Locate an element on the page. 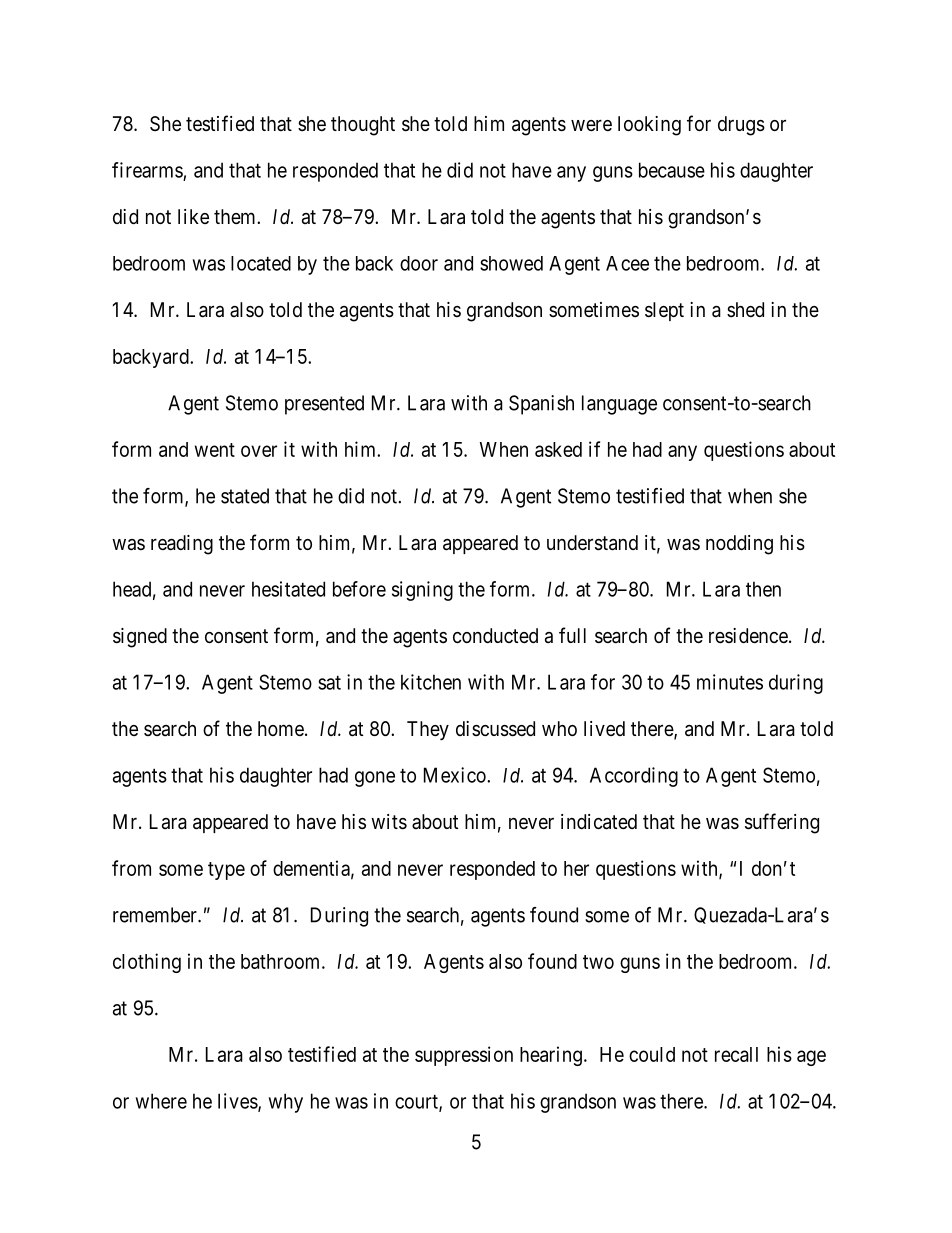  According is located at coordinates (634, 777).
